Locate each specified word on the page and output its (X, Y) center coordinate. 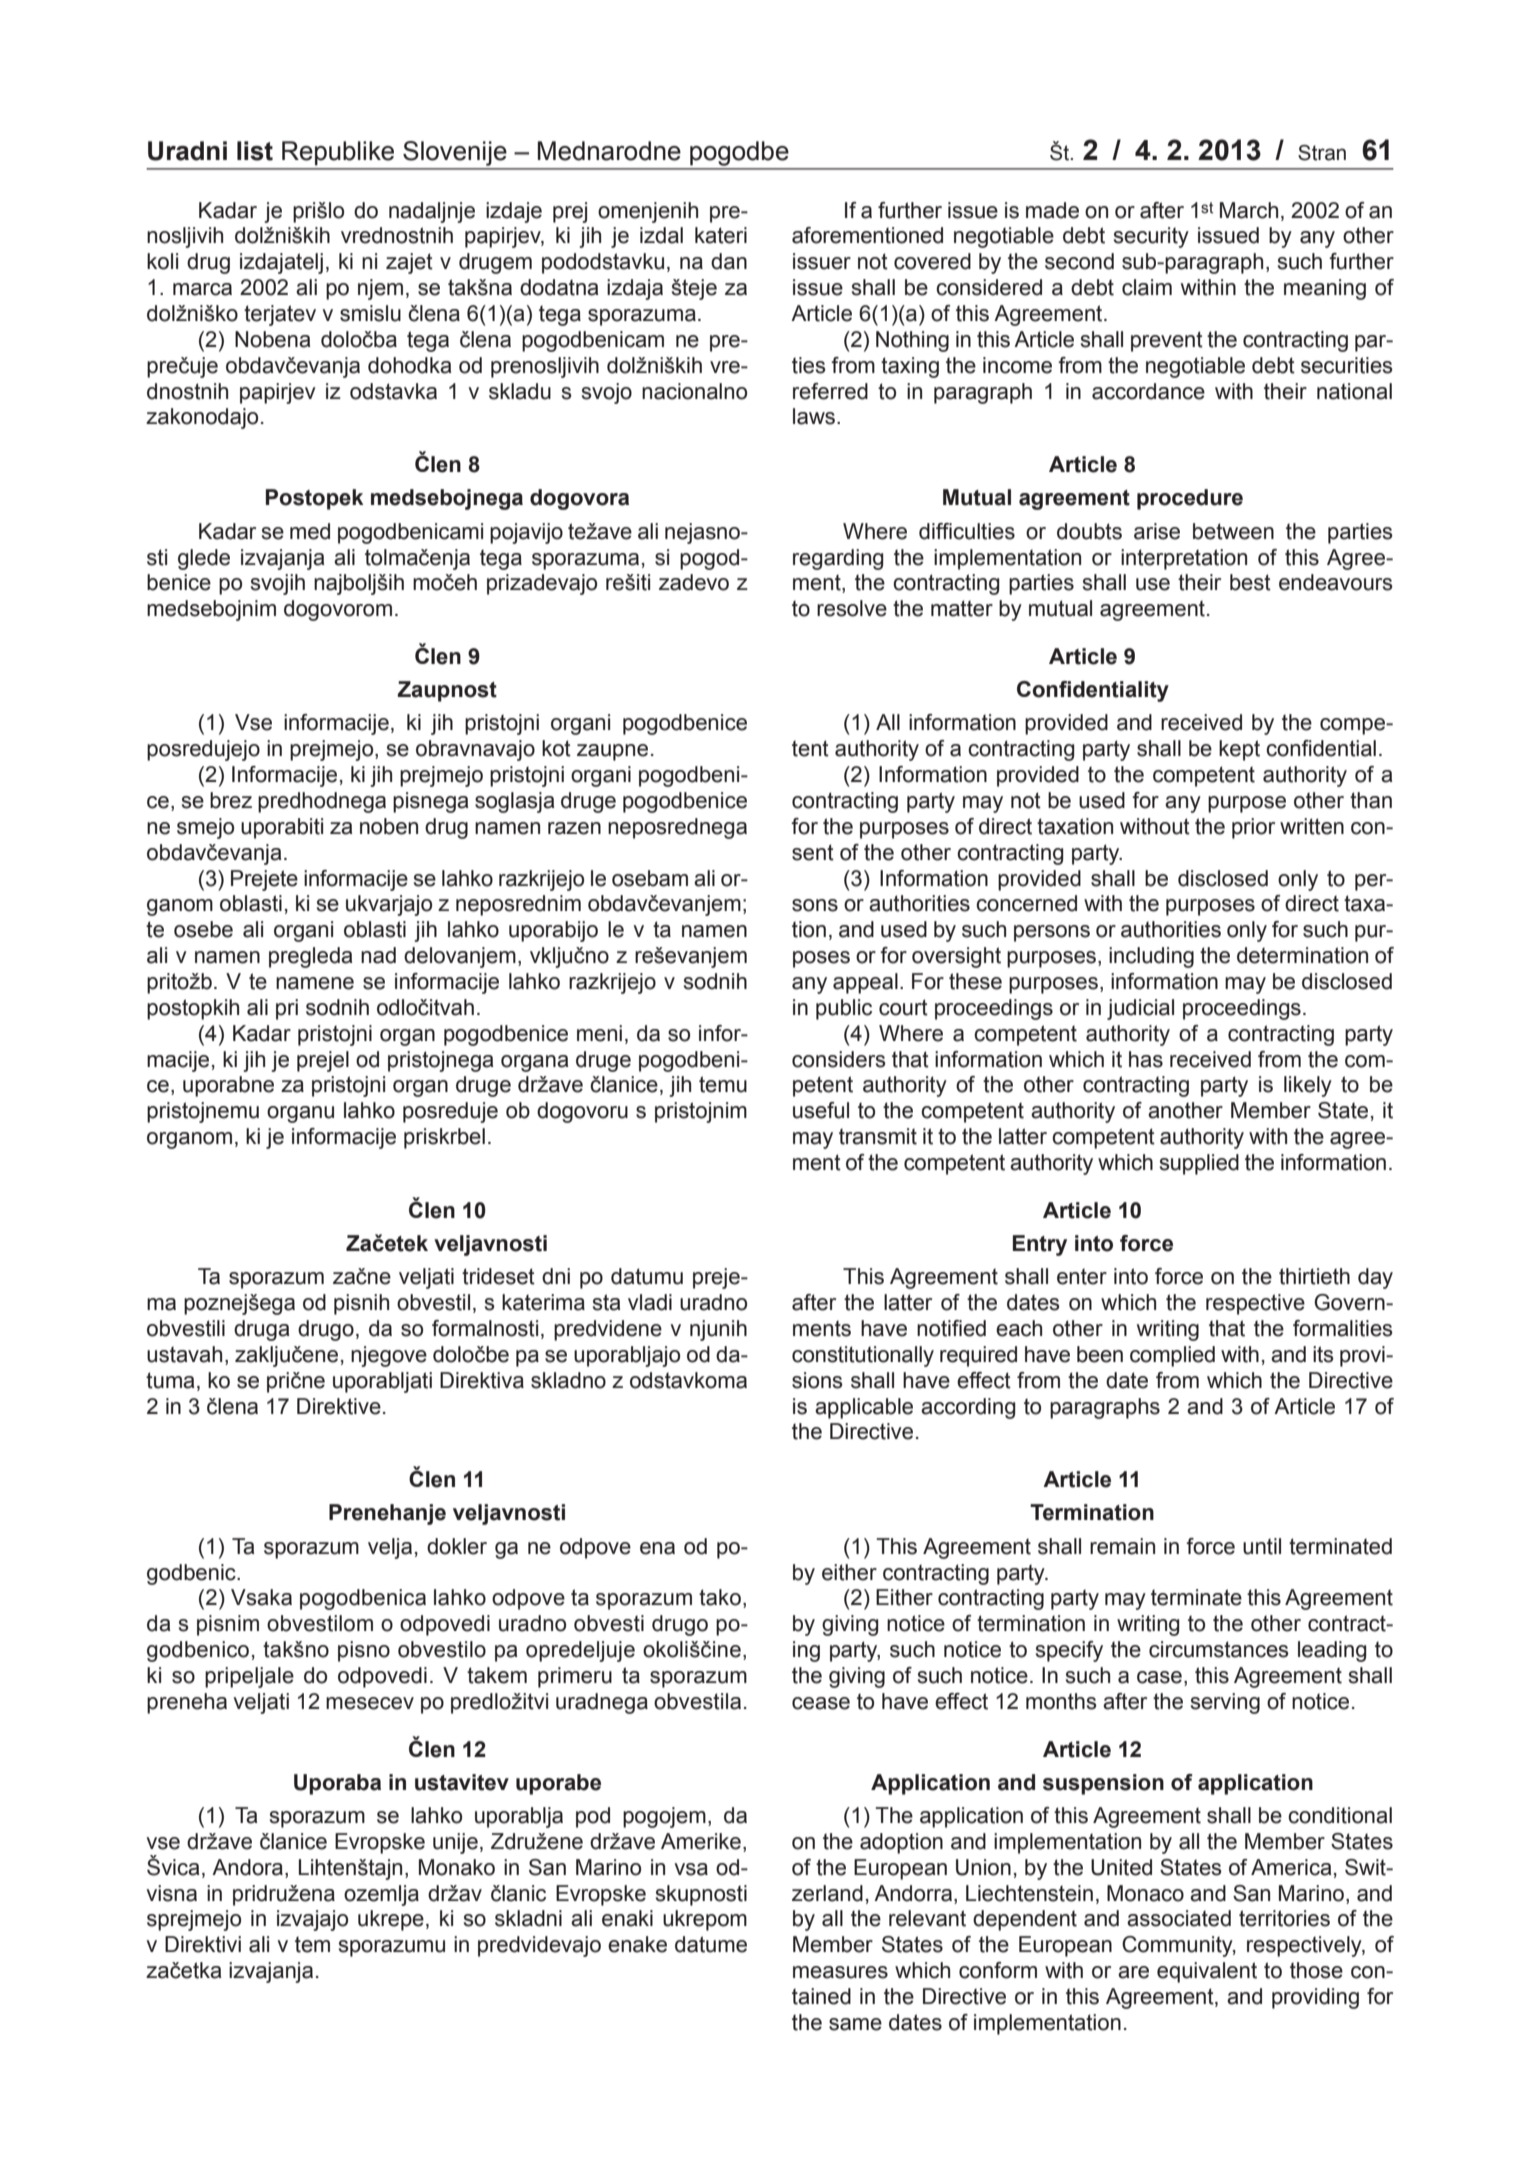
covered (932, 261)
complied (1172, 1356)
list (255, 151)
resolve (852, 608)
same (855, 2024)
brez (231, 800)
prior (1253, 828)
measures (840, 1972)
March (1249, 210)
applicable (864, 1408)
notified (951, 1328)
